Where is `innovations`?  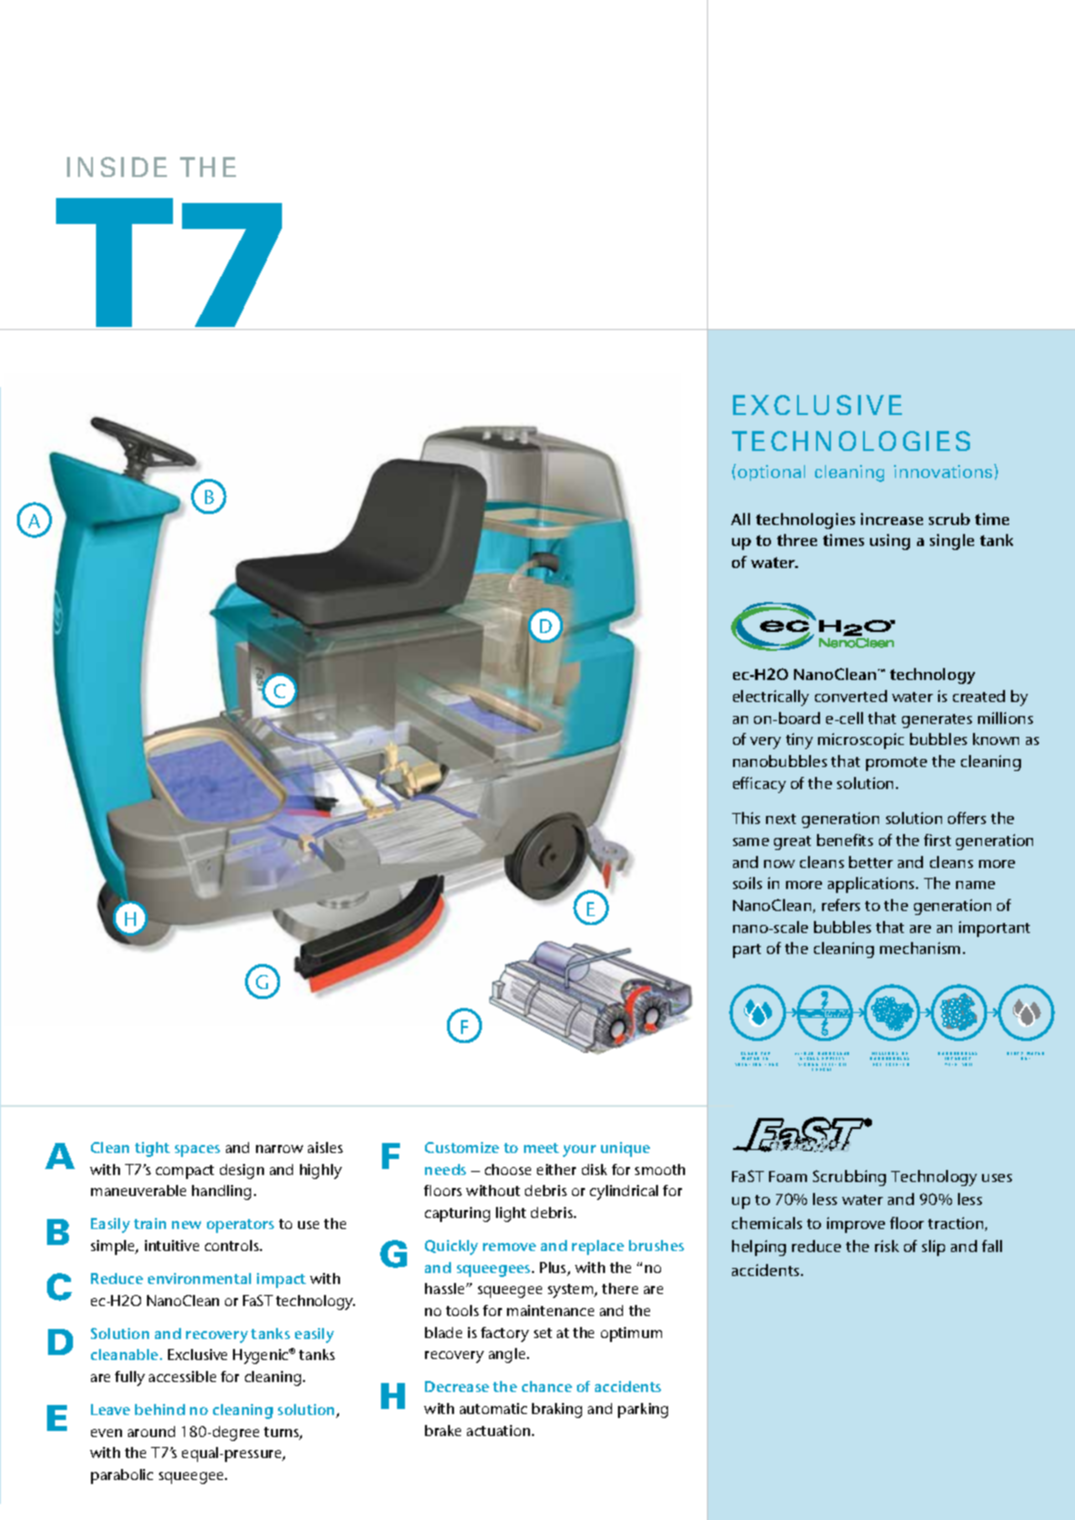 innovations is located at coordinates (944, 471).
